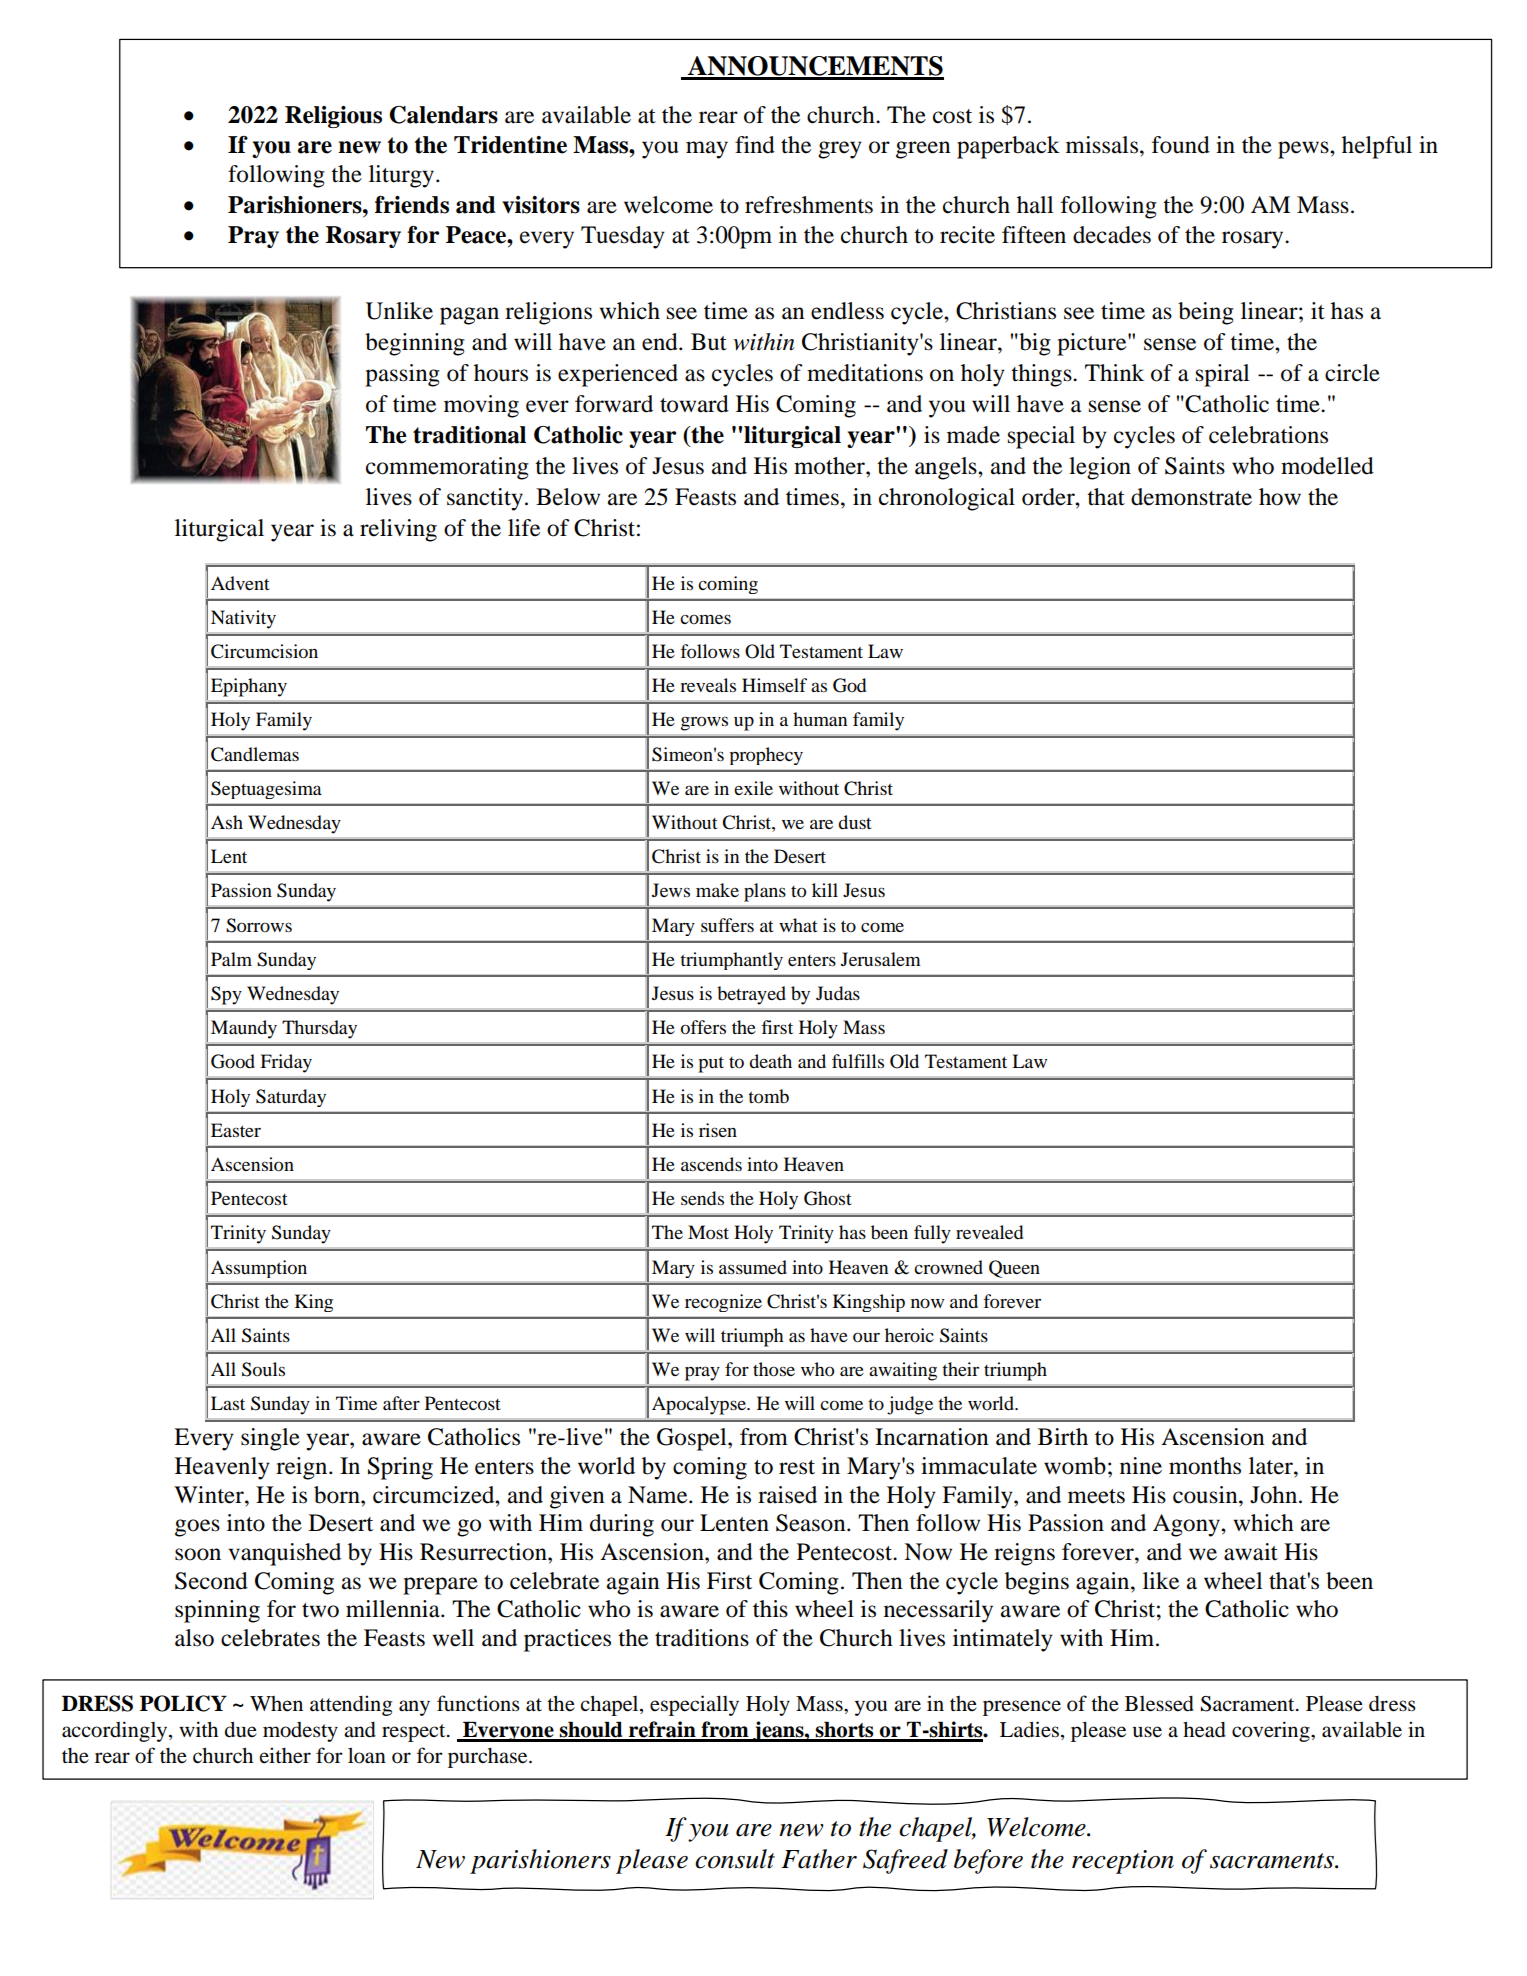 This screenshot has height=1976, width=1527. Describe the element at coordinates (735, 1859) in the screenshot. I see `consult` at that location.
